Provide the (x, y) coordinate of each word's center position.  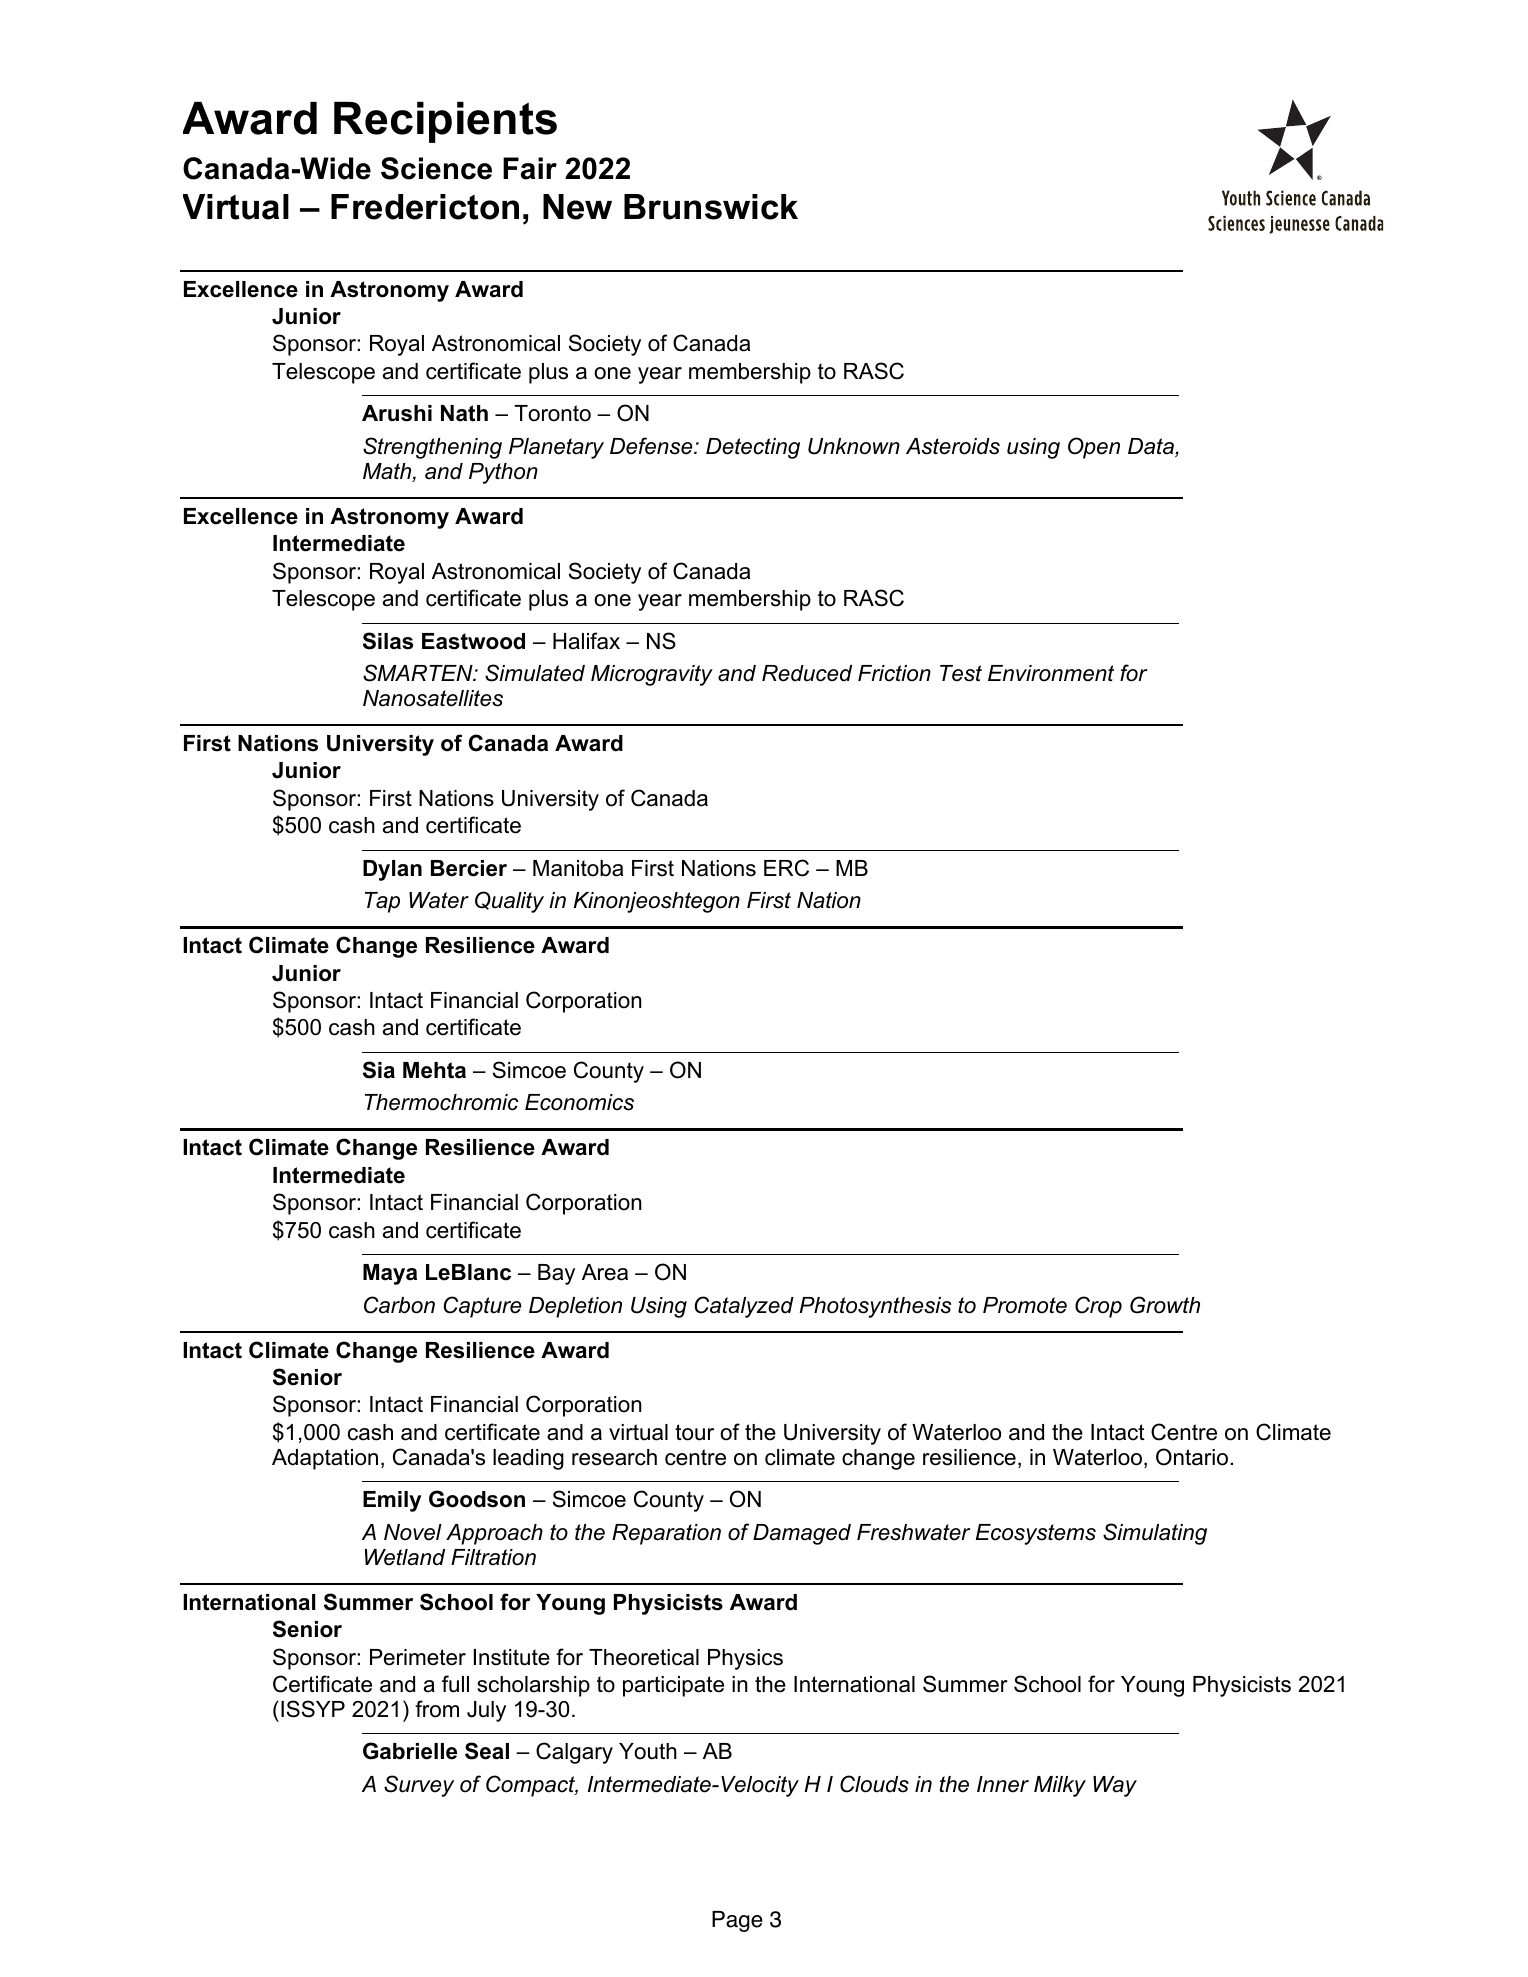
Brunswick (711, 207)
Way (1115, 1786)
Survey (419, 1786)
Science (436, 168)
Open (1094, 448)
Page (737, 1921)
